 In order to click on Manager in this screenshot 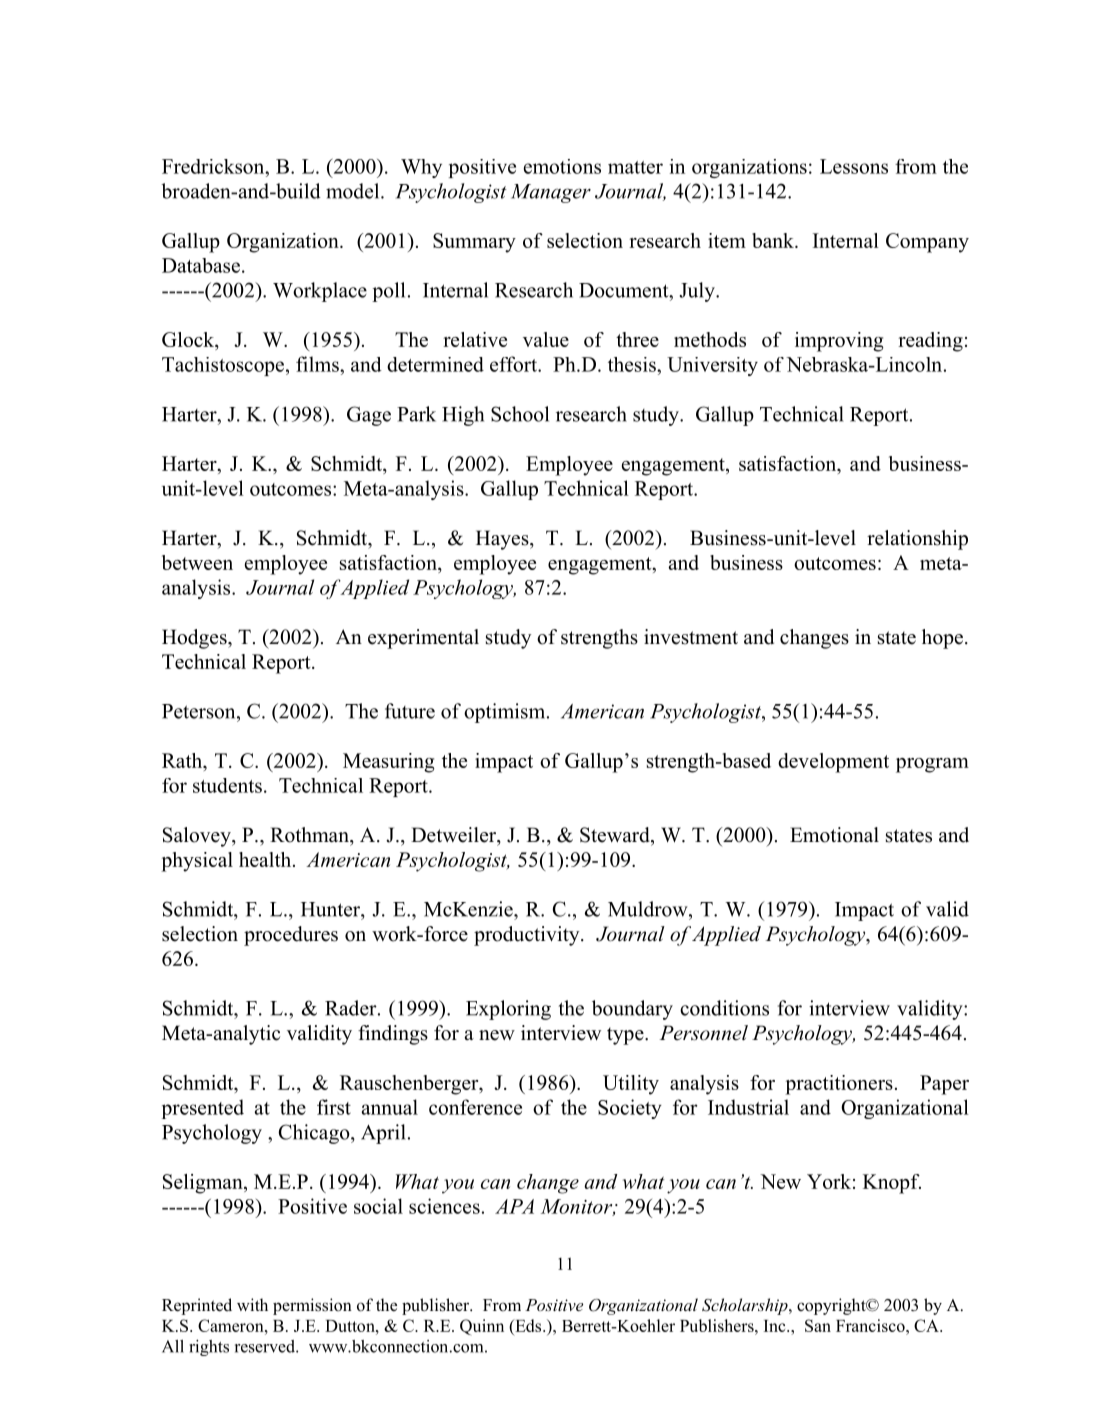, I will do `click(551, 193)`.
